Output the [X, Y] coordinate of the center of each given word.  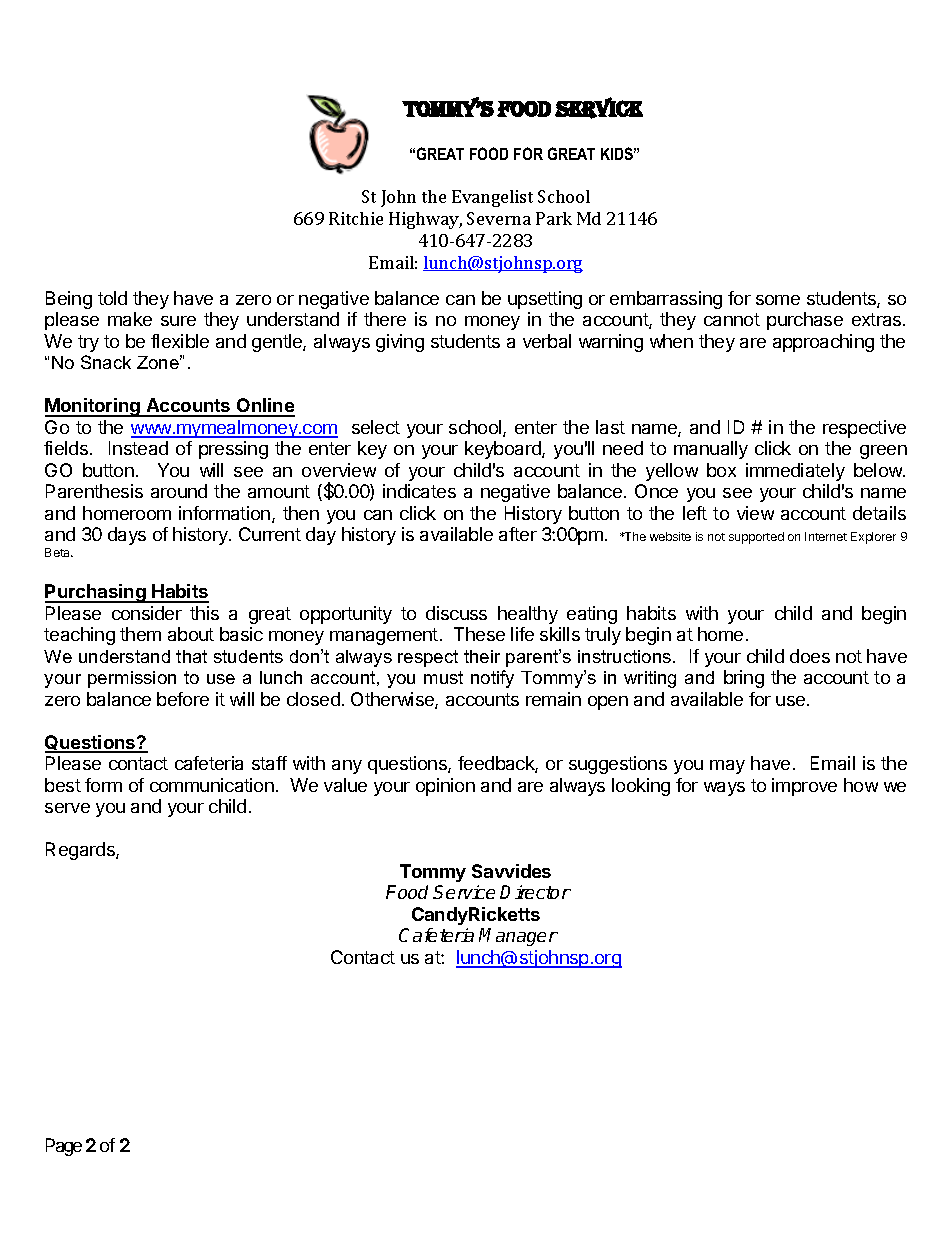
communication [212, 785]
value [345, 785]
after [518, 534]
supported [756, 538]
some [778, 300]
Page [64, 1147]
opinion [445, 787]
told [112, 298]
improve [804, 787]
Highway [425, 220]
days [127, 536]
